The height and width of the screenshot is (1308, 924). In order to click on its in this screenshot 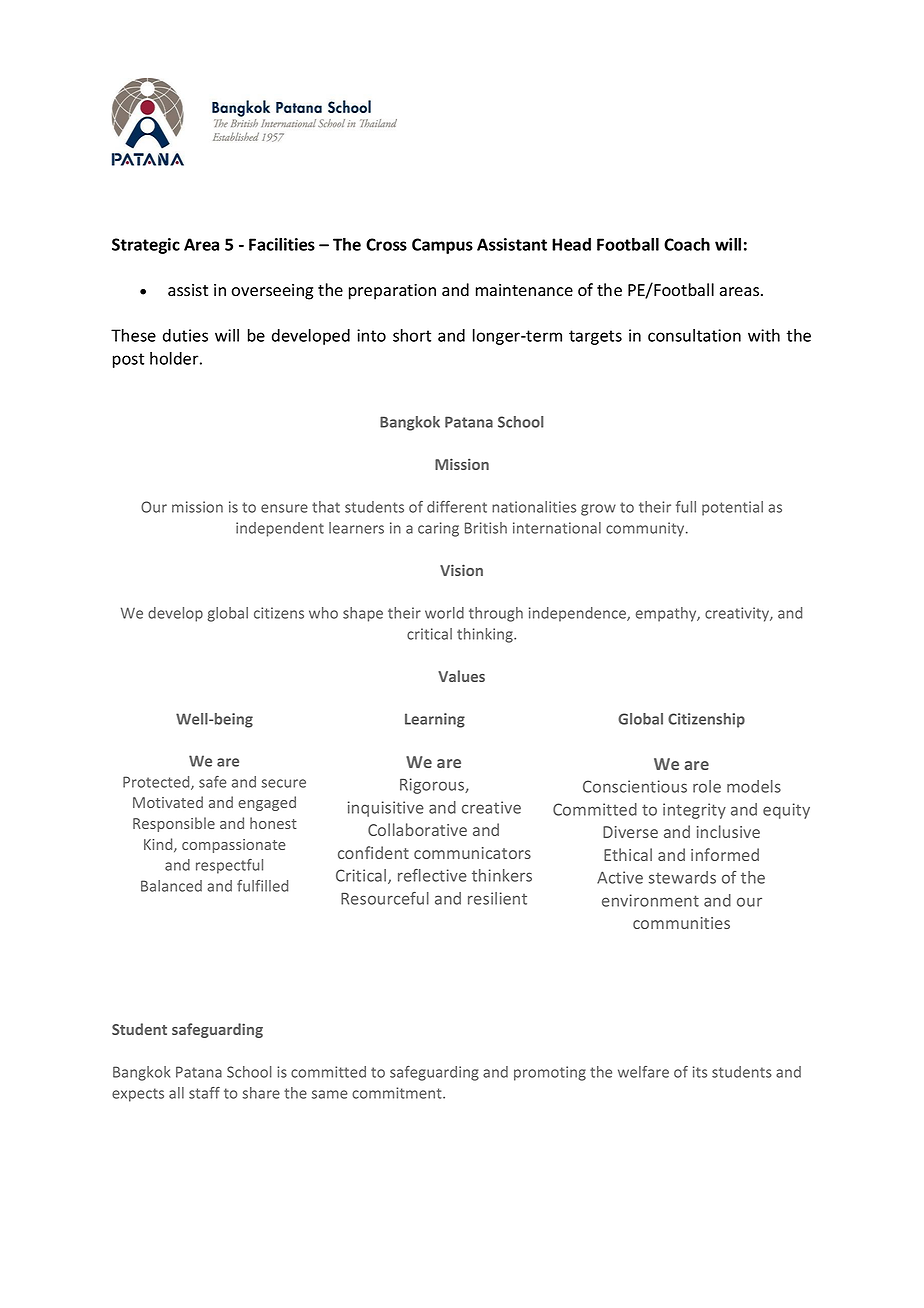, I will do `click(700, 1072)`.
